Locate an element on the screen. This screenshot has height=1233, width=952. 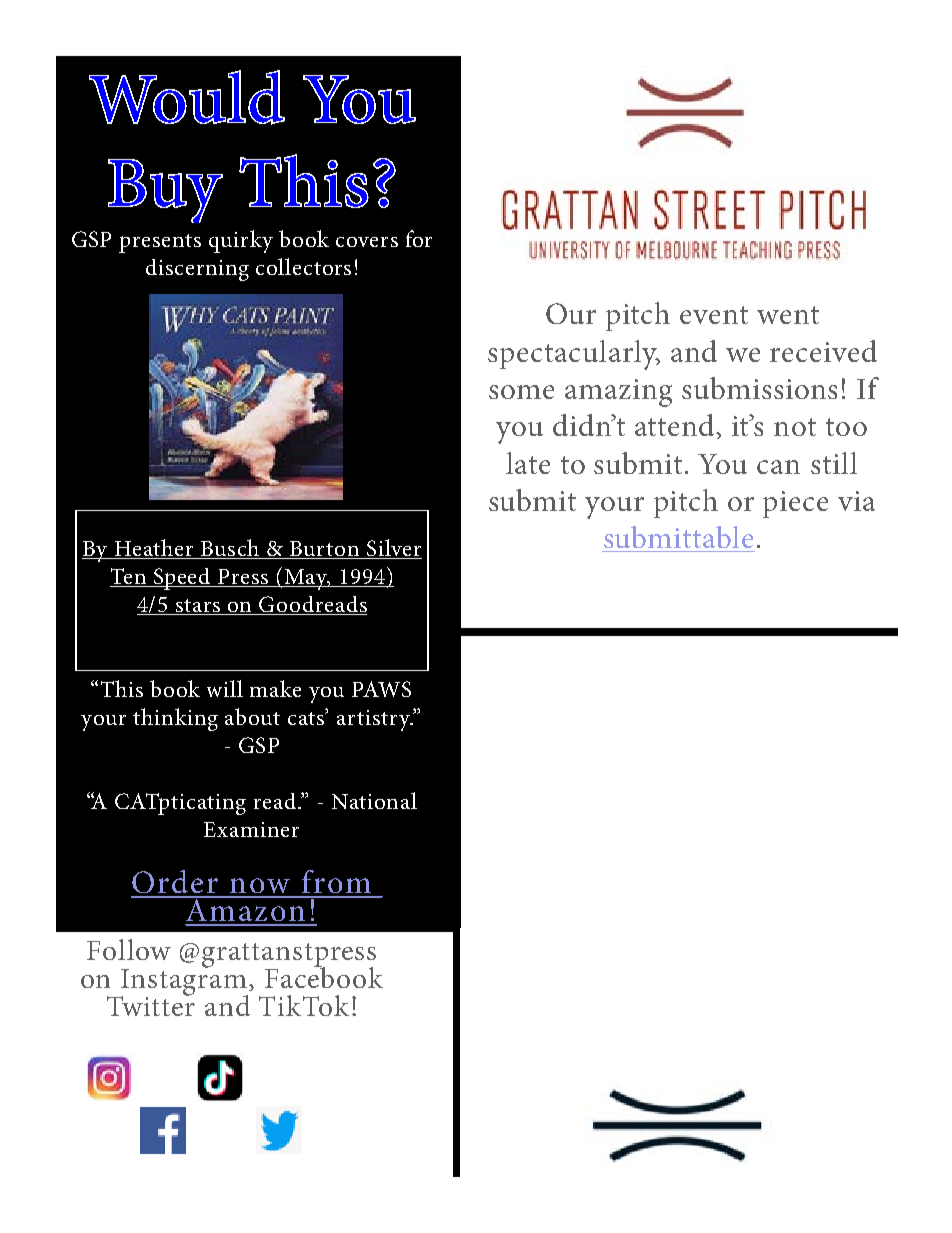
went is located at coordinates (788, 315).
